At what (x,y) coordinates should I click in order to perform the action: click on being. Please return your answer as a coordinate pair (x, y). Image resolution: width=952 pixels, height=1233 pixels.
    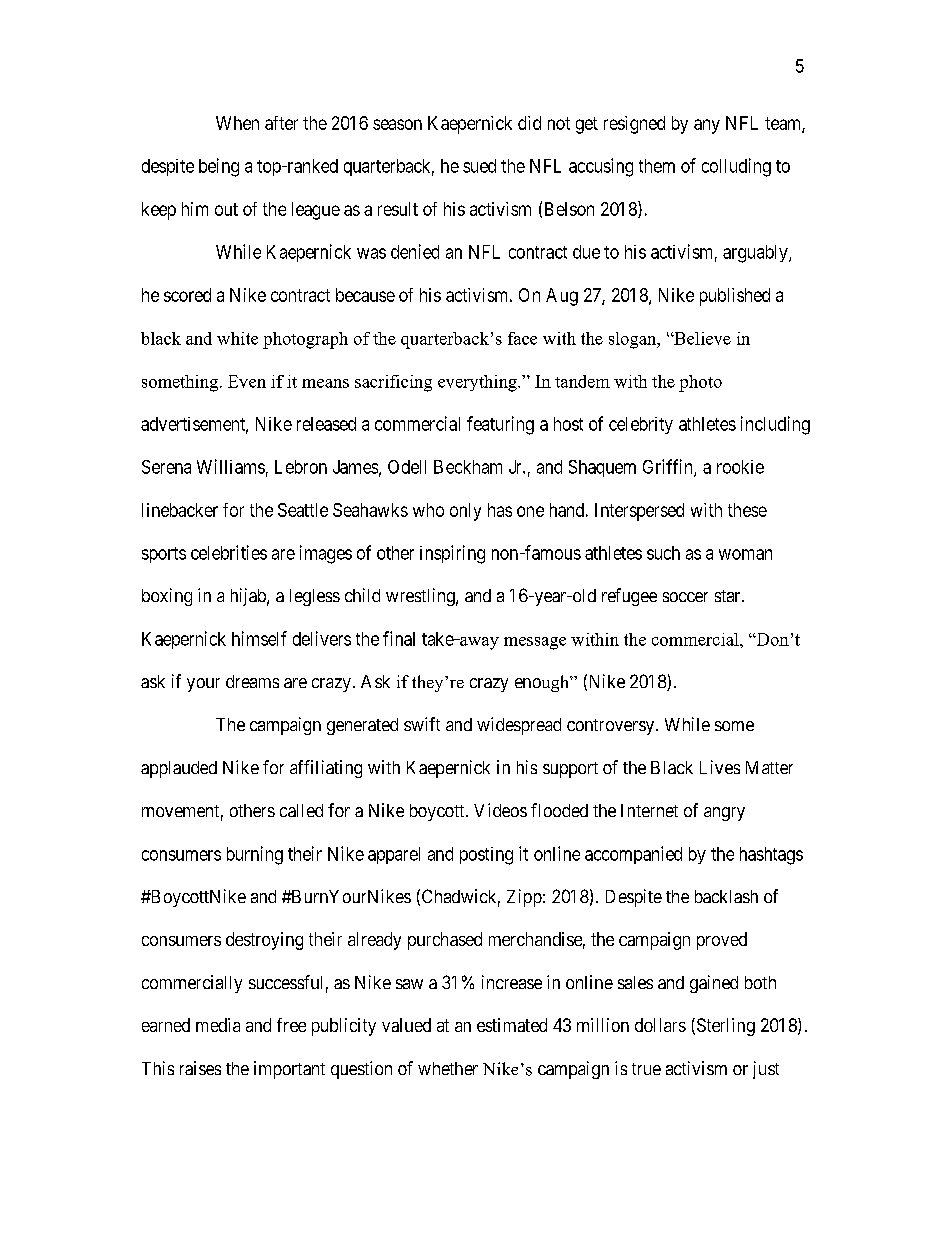
    Looking at the image, I should click on (219, 167).
